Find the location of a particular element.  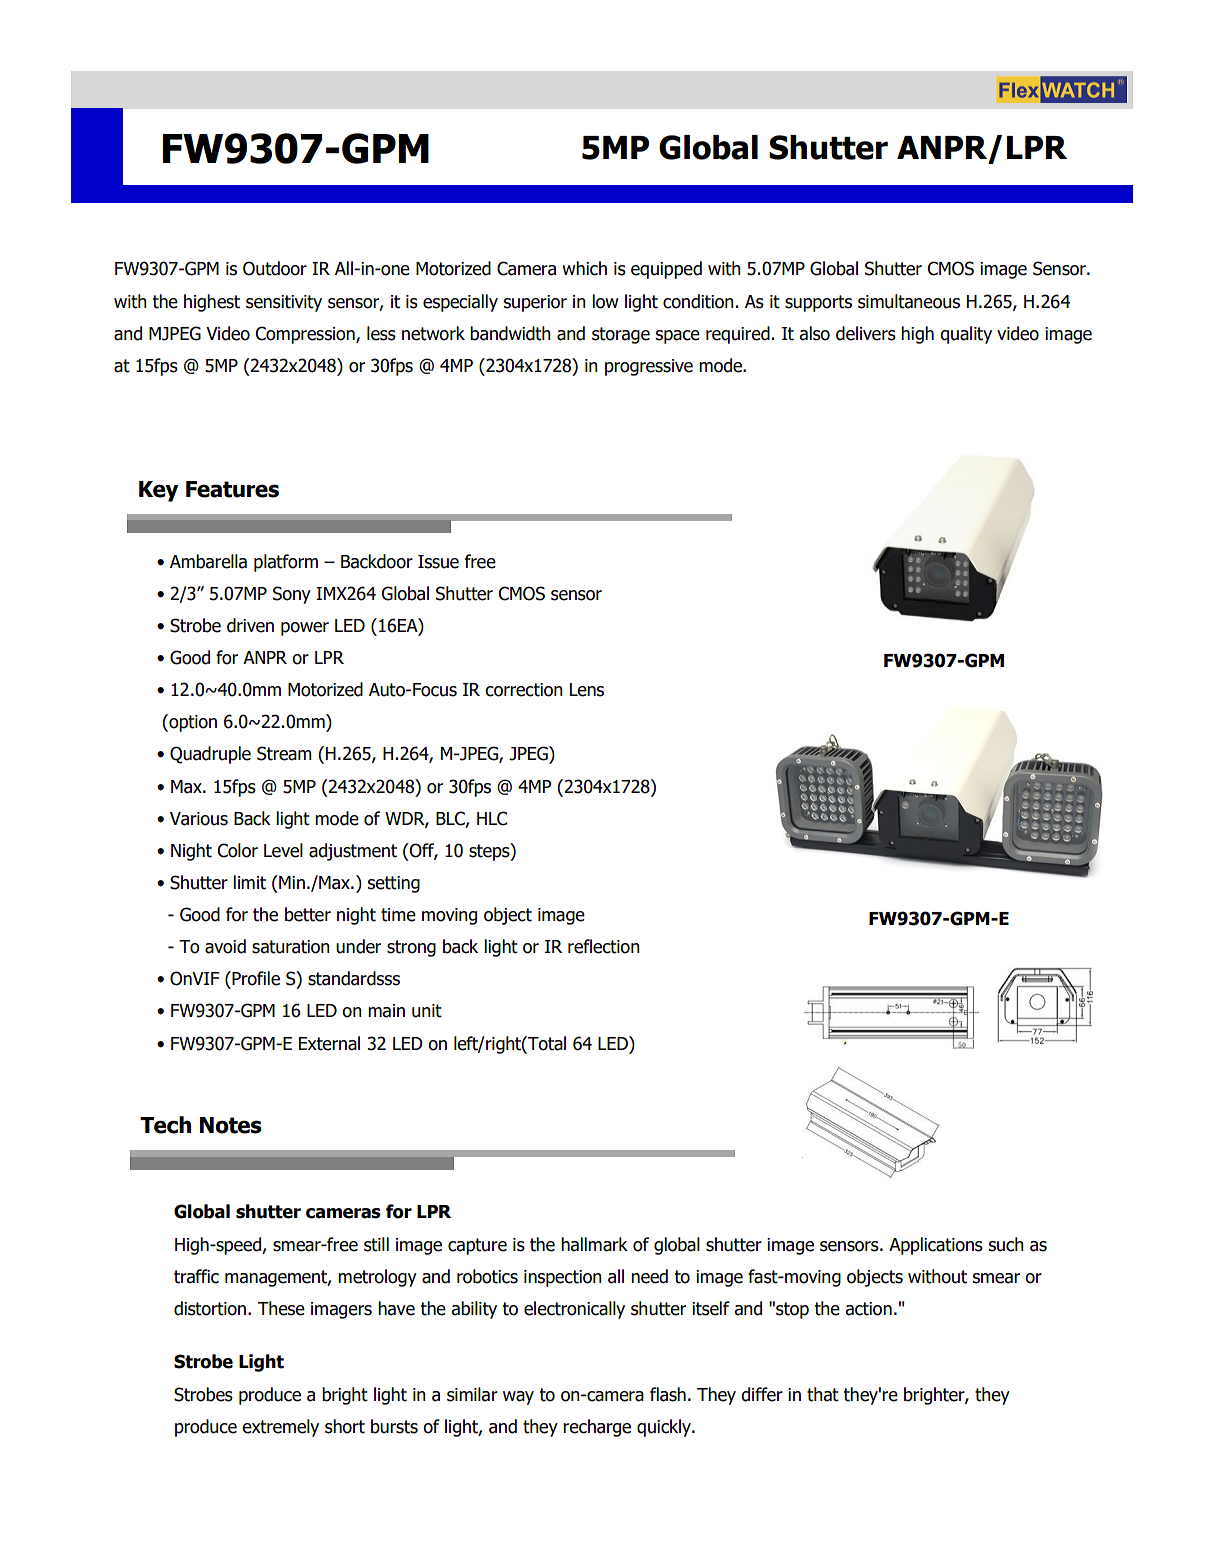

Issue is located at coordinates (438, 562).
